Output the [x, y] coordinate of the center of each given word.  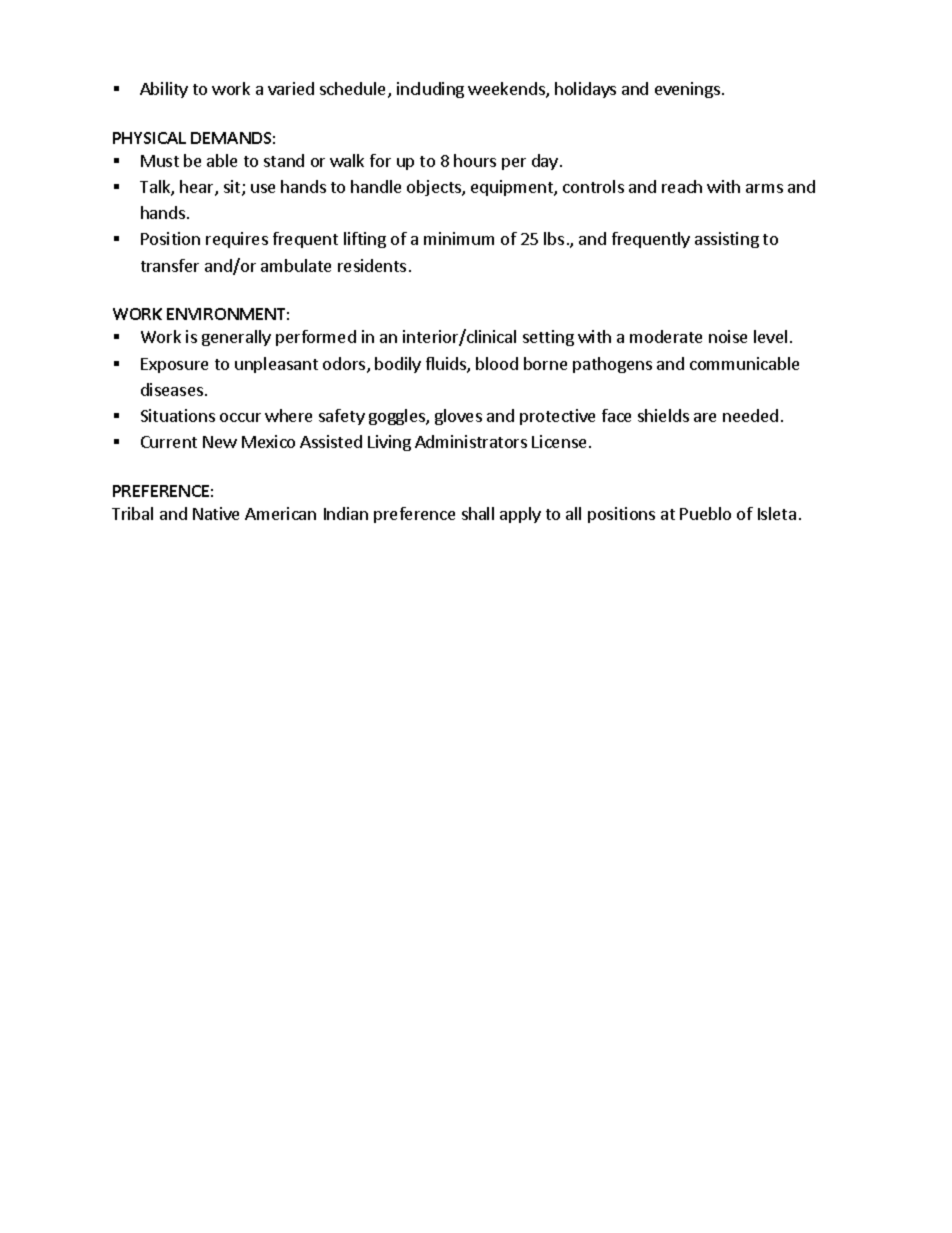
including [430, 90]
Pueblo [705, 513]
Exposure [174, 365]
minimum [459, 238]
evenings [689, 90]
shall [478, 513]
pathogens [612, 365]
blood [497, 363]
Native [216, 513]
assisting [727, 240]
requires [237, 240]
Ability [164, 90]
